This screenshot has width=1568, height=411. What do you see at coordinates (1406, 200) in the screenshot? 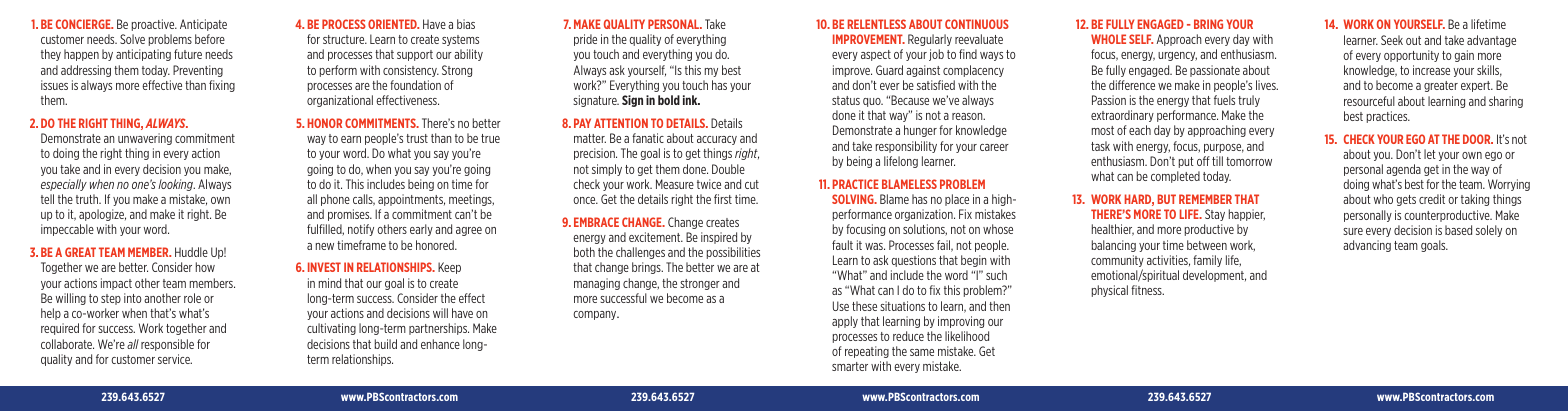
I see `gets` at bounding box center [1406, 200].
